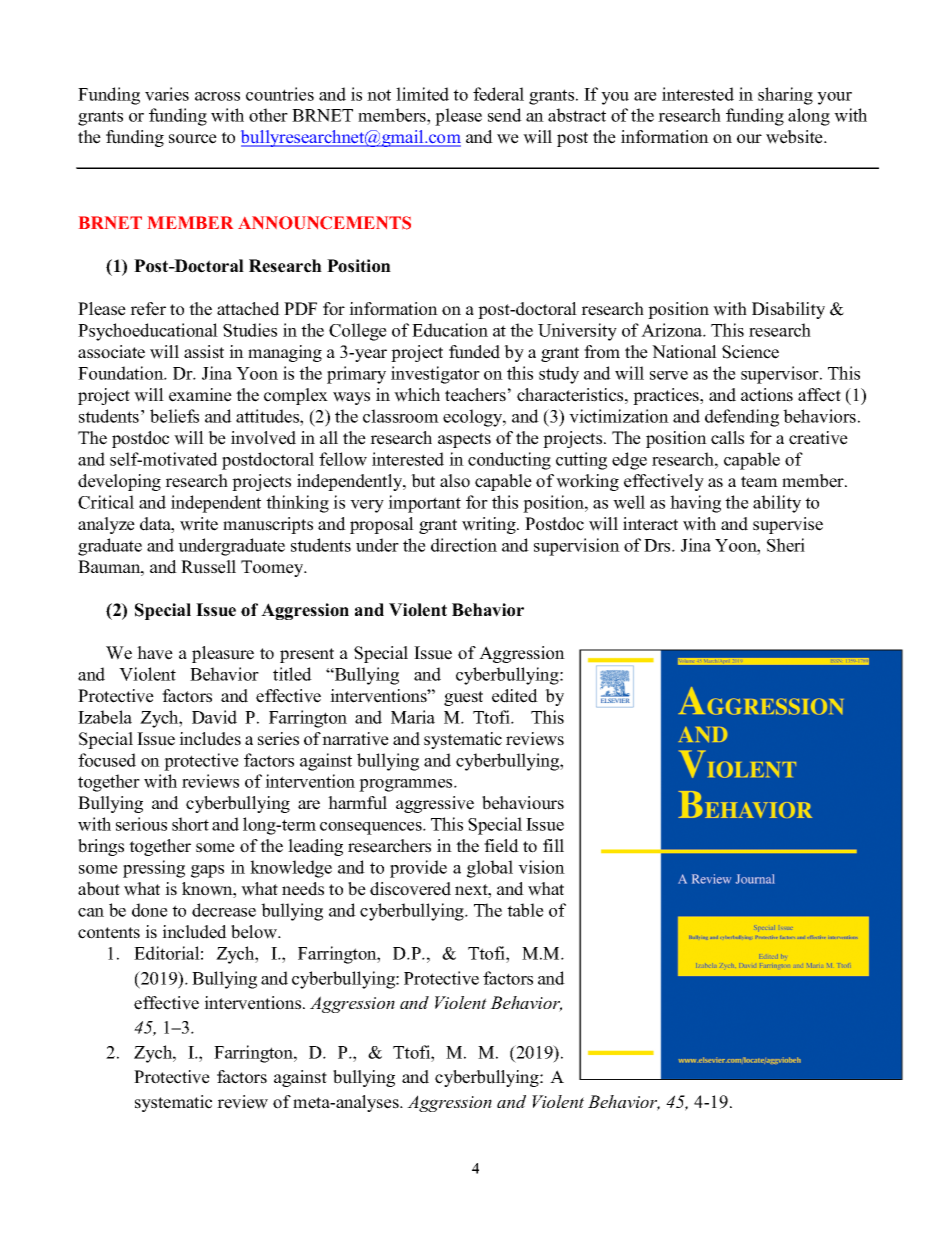  I want to click on Science, so click(750, 352).
